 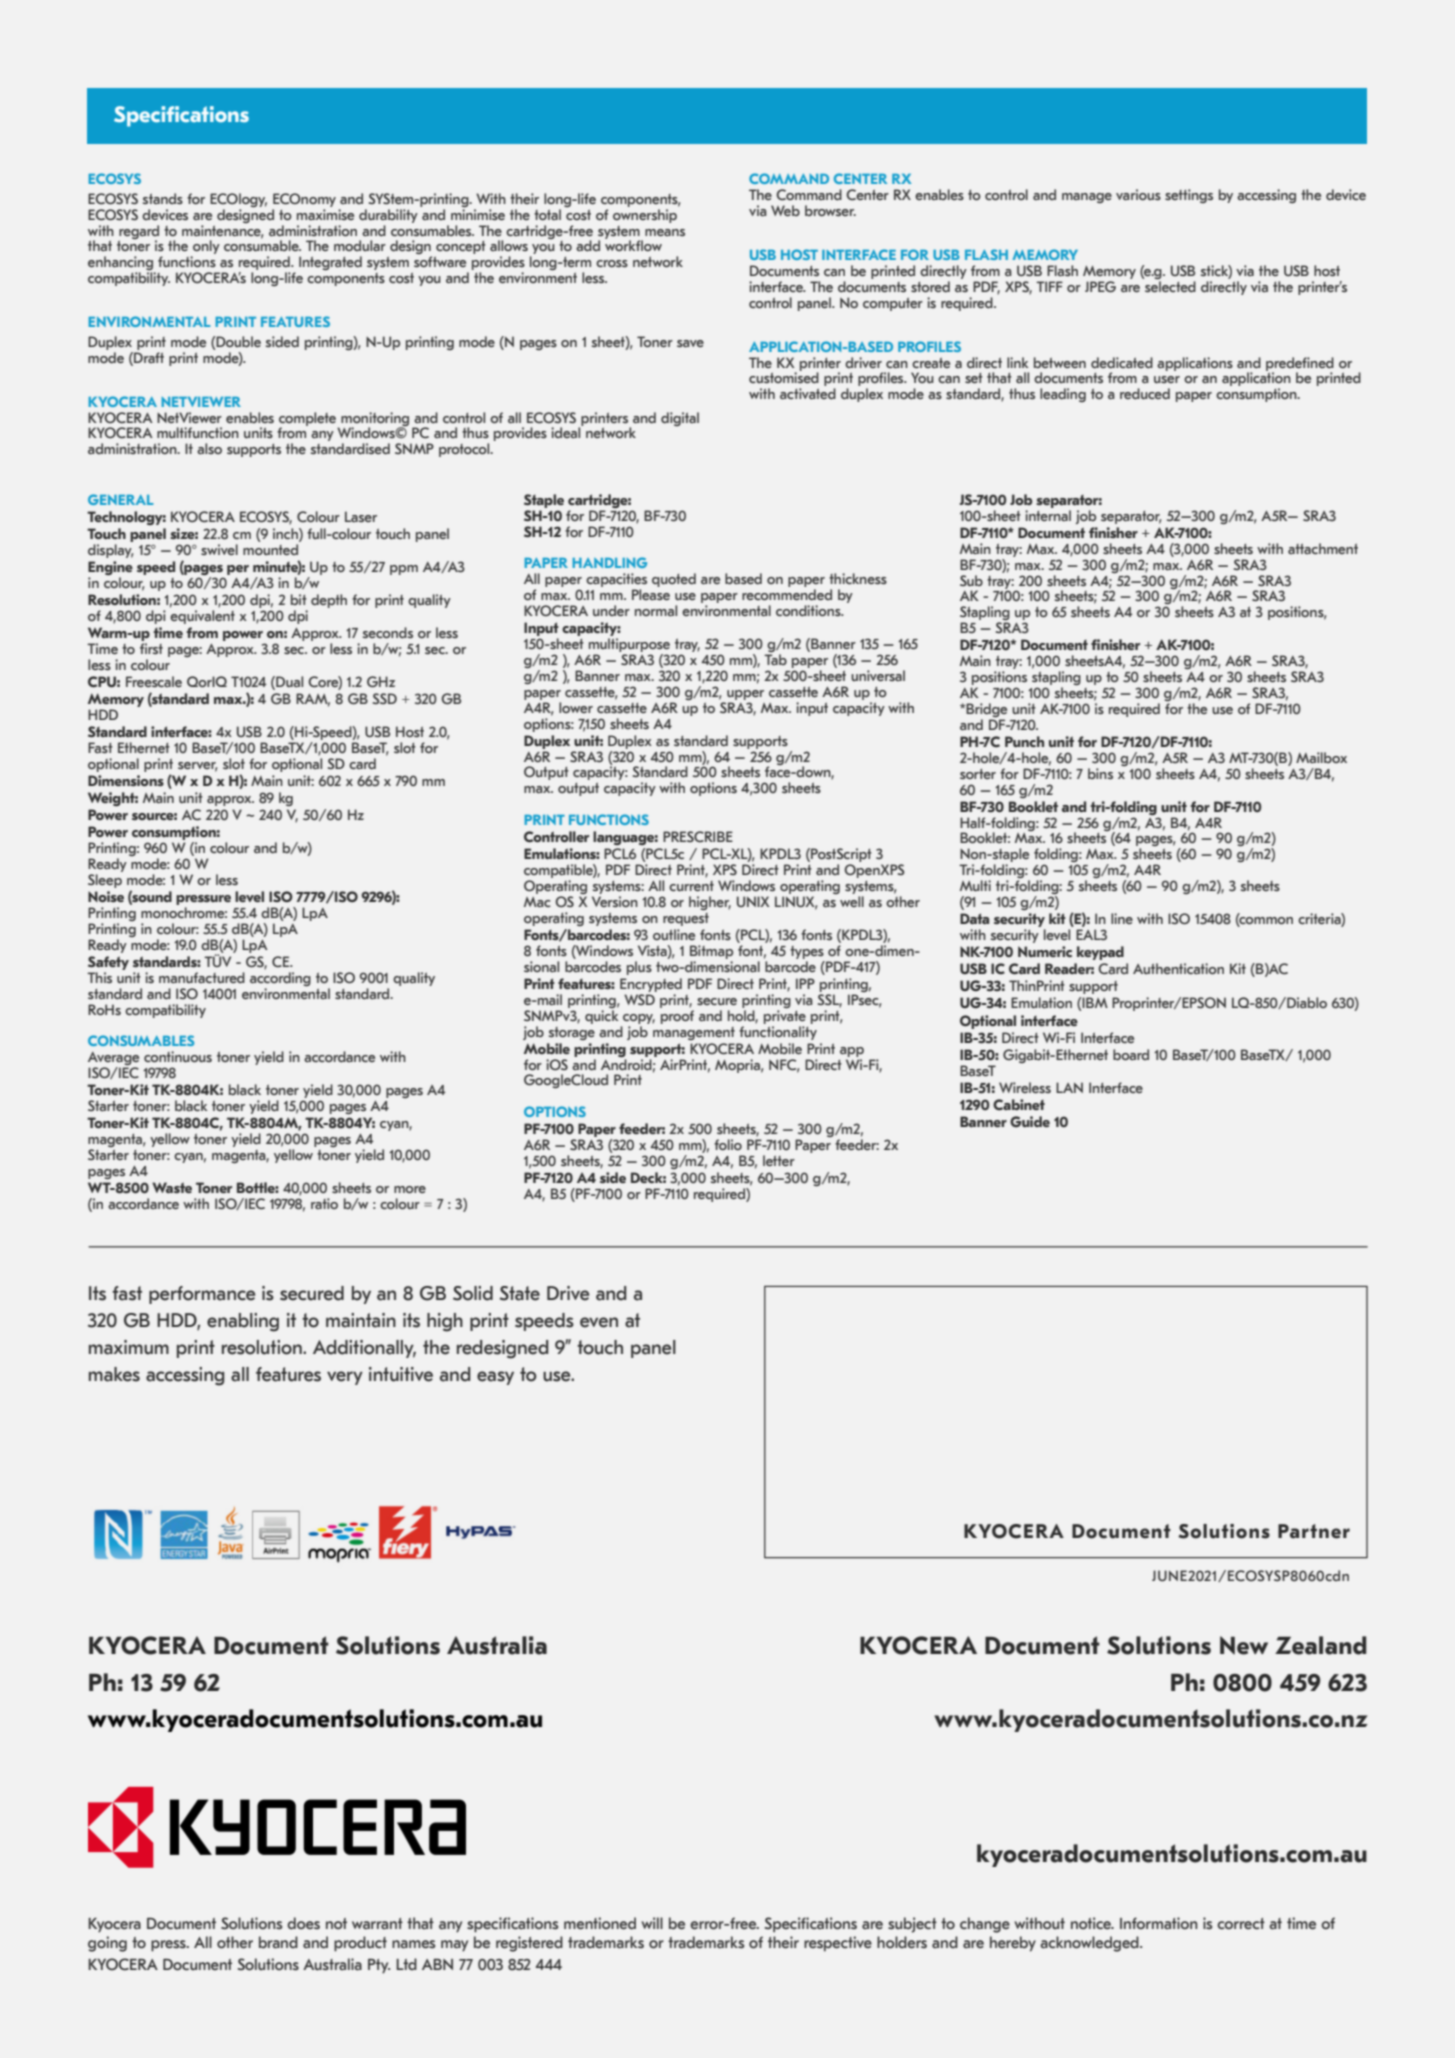 I want to click on board, so click(x=1131, y=1054).
